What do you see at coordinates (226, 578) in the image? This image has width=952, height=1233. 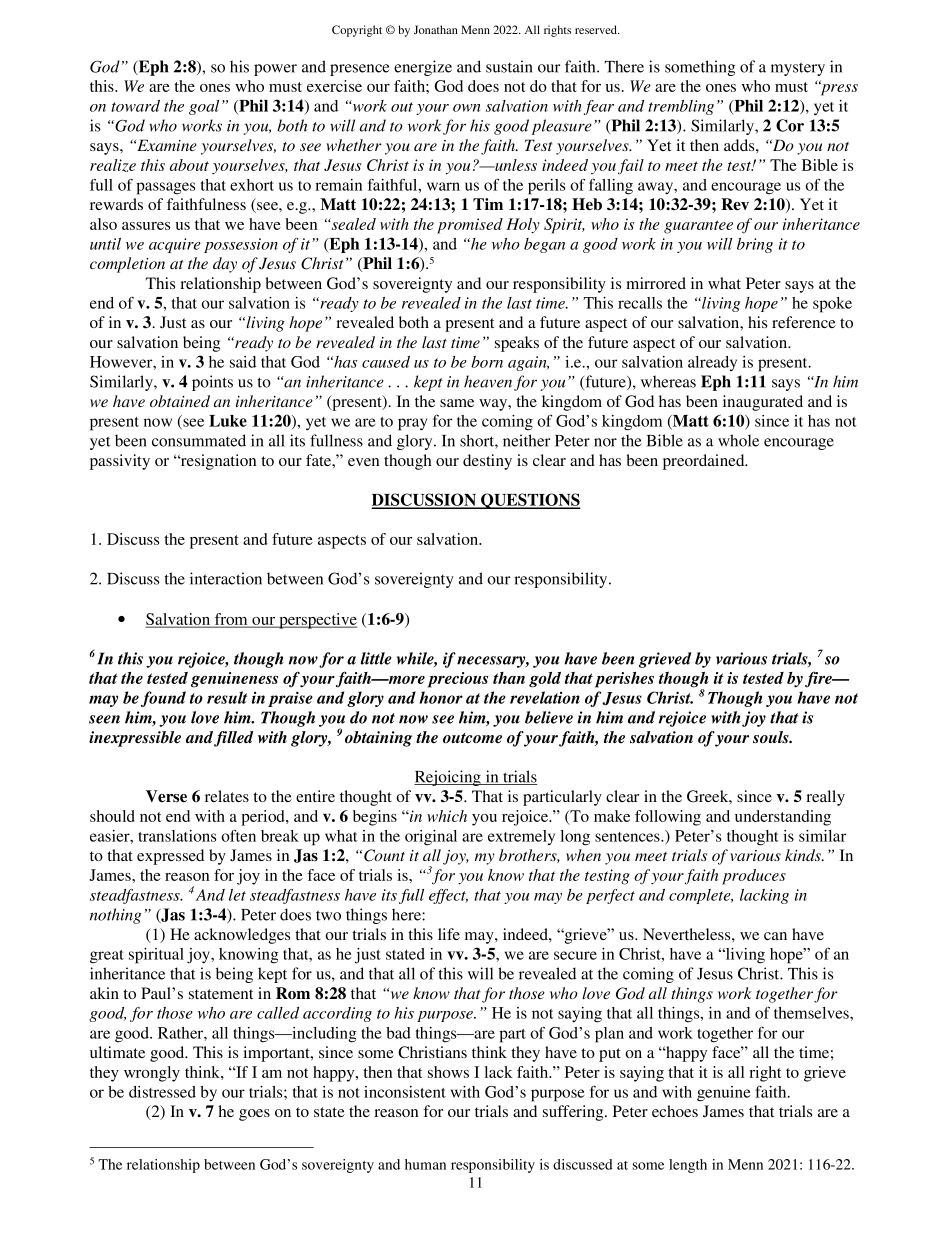 I see `interaction` at bounding box center [226, 578].
